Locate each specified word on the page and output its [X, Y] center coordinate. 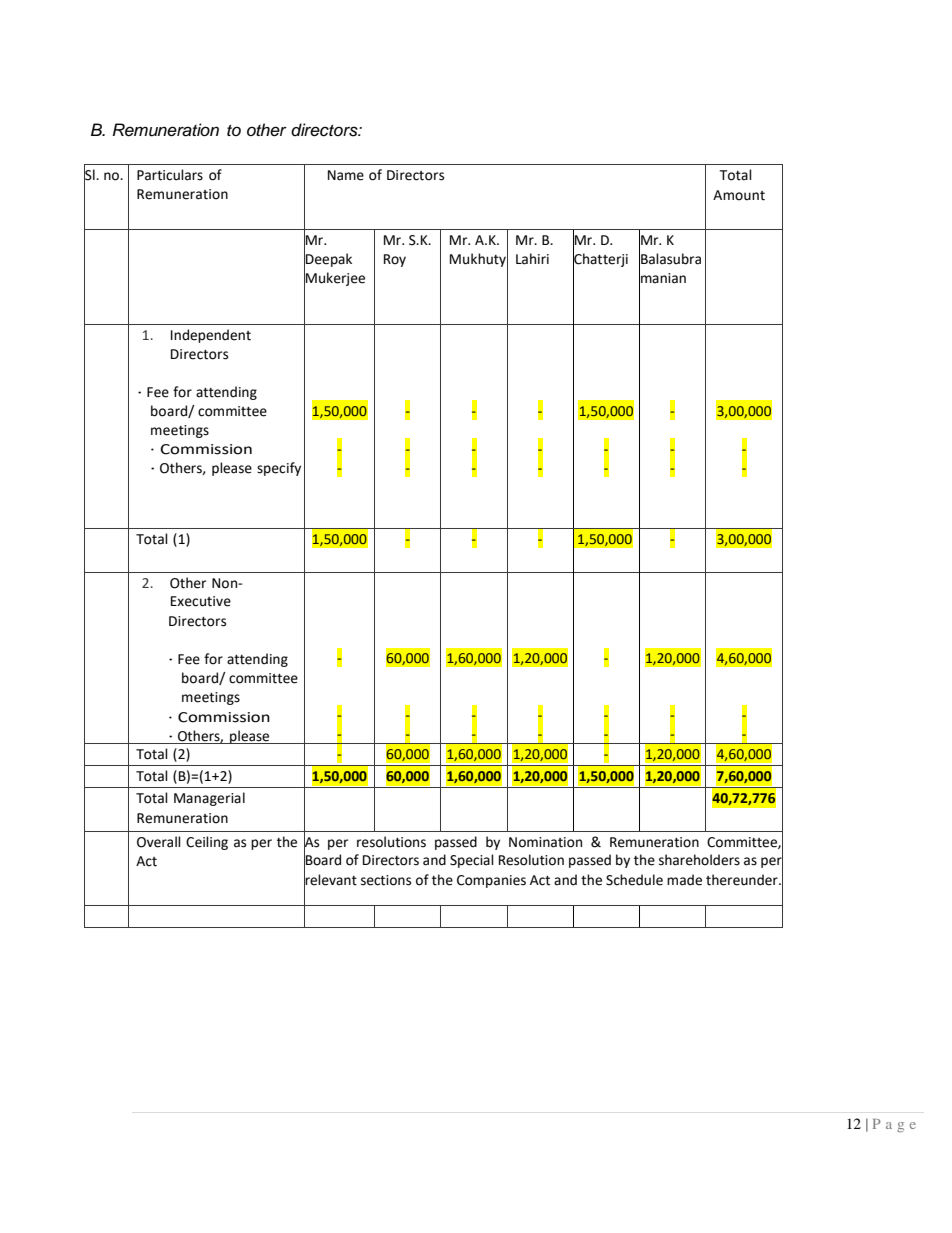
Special [472, 861]
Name [346, 175]
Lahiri [532, 259]
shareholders [699, 860]
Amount [739, 195]
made [684, 880]
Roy [395, 260]
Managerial [209, 799]
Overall [159, 842]
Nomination [545, 842]
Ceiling [207, 843]
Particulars [170, 175]
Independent [211, 336]
